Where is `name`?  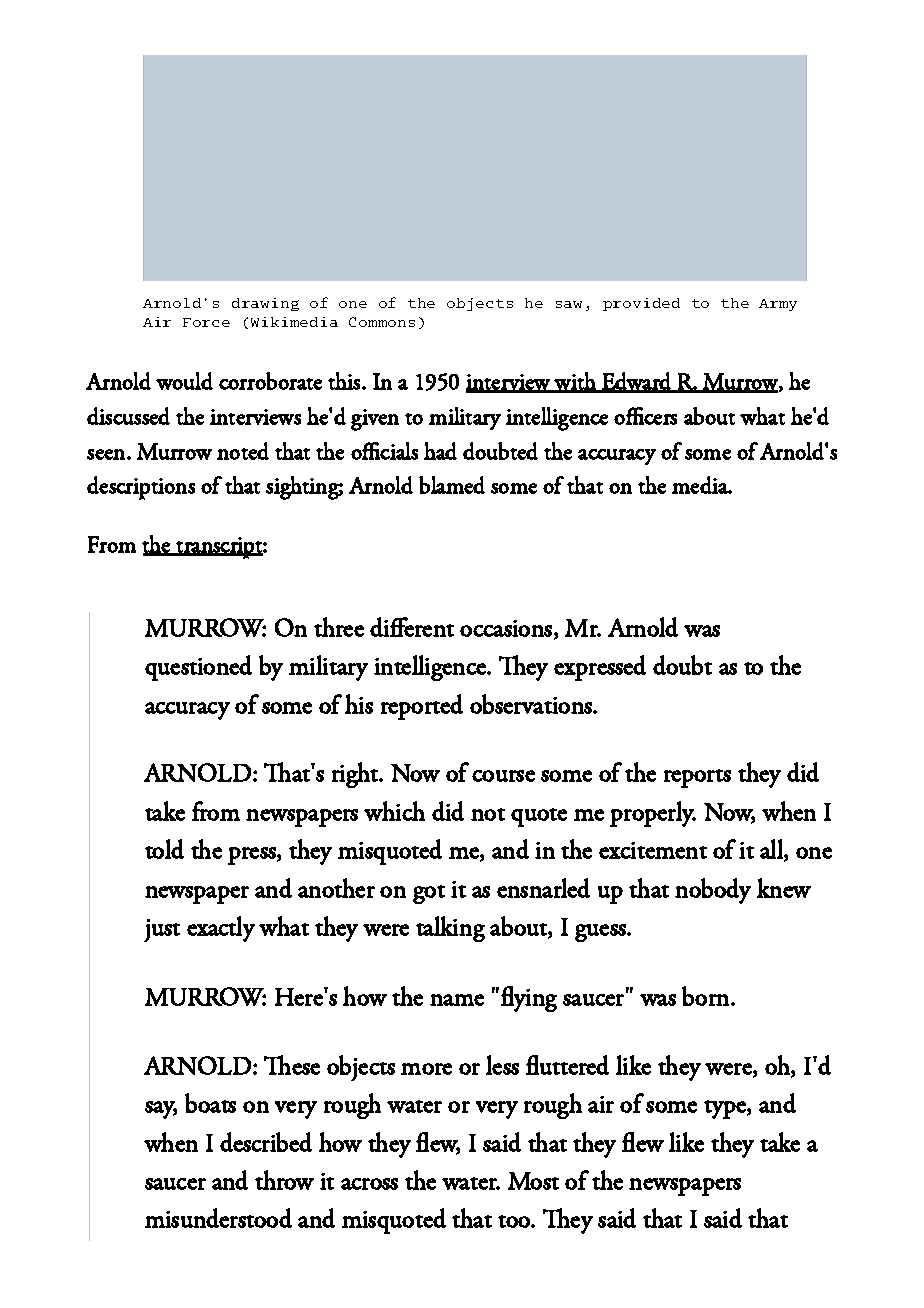 name is located at coordinates (457, 1000).
